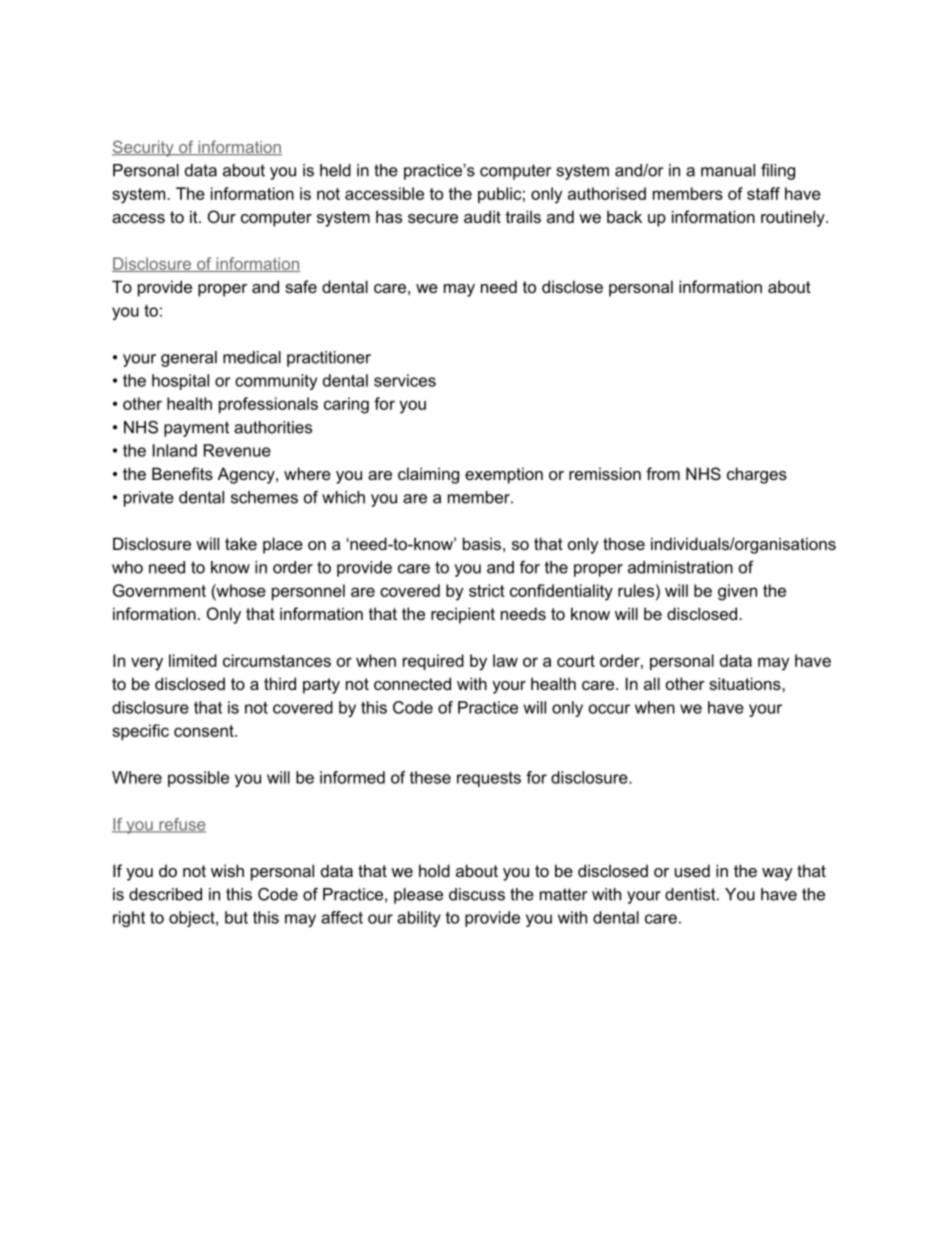 The image size is (952, 1233). I want to click on manual, so click(728, 170).
